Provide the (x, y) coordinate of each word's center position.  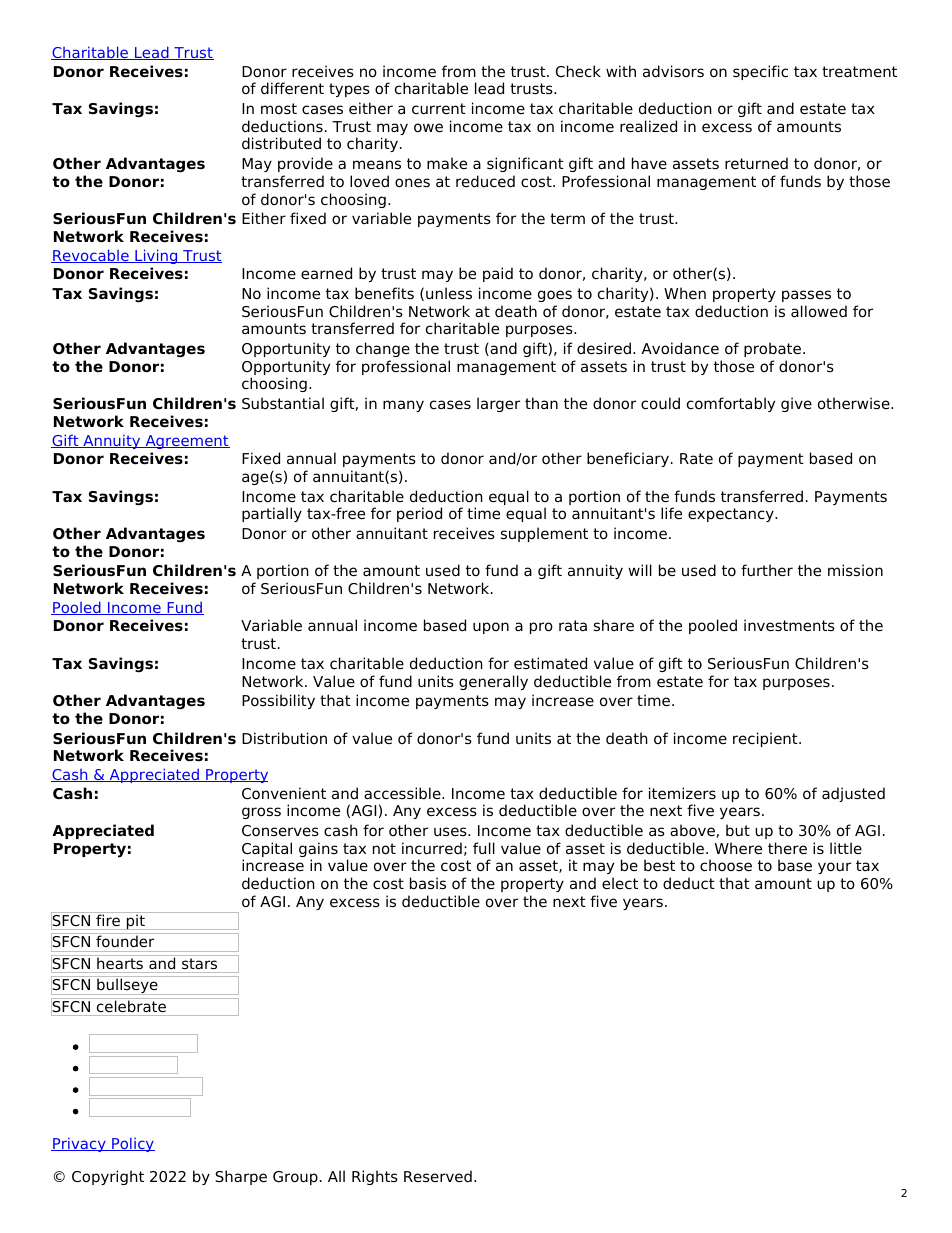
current (439, 108)
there (787, 848)
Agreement (186, 442)
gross (261, 813)
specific (760, 72)
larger (498, 404)
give (796, 404)
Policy (132, 1144)
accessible (403, 793)
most (279, 108)
